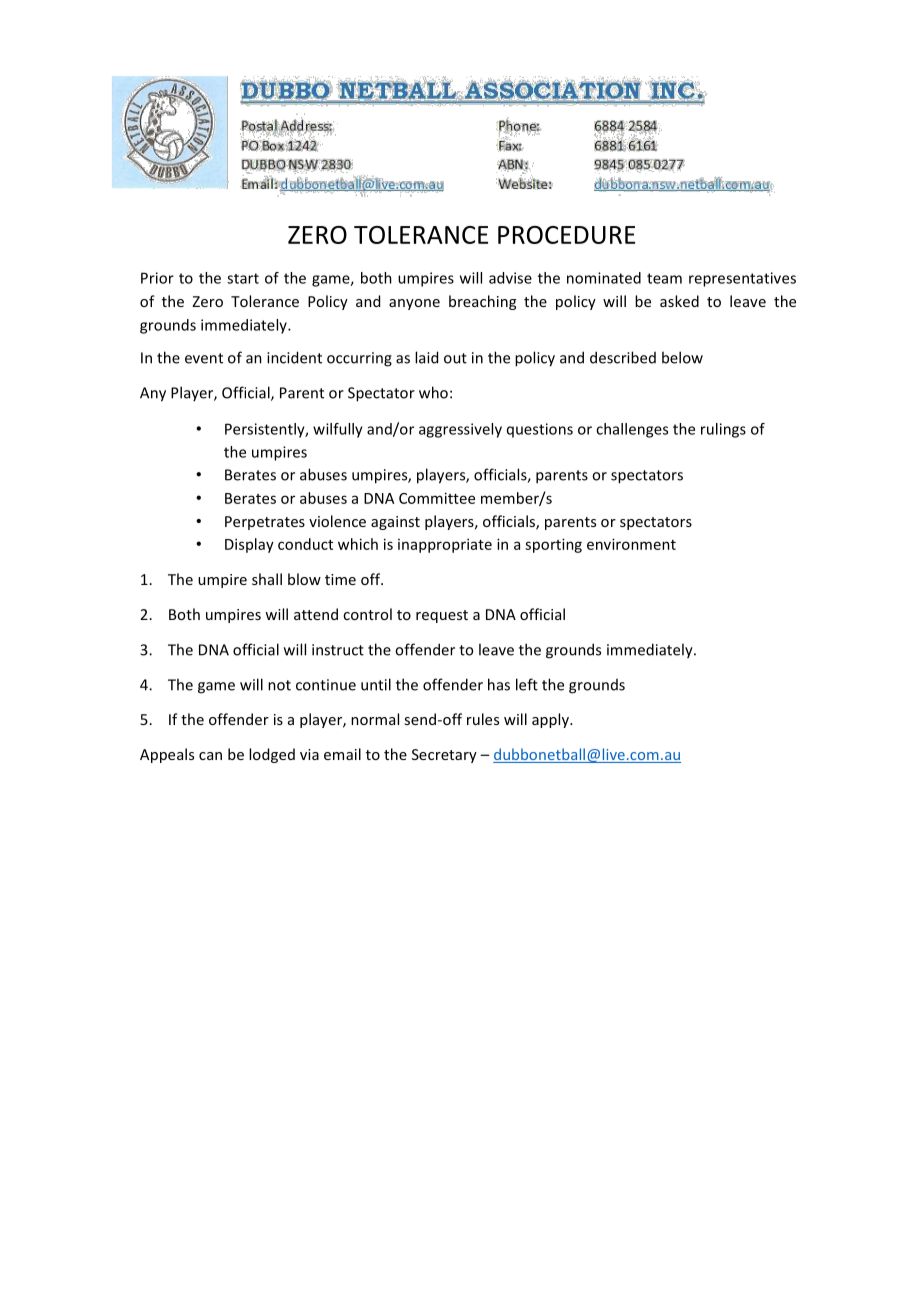 The image size is (924, 1308). Describe the element at coordinates (243, 278) in the image. I see `start` at that location.
